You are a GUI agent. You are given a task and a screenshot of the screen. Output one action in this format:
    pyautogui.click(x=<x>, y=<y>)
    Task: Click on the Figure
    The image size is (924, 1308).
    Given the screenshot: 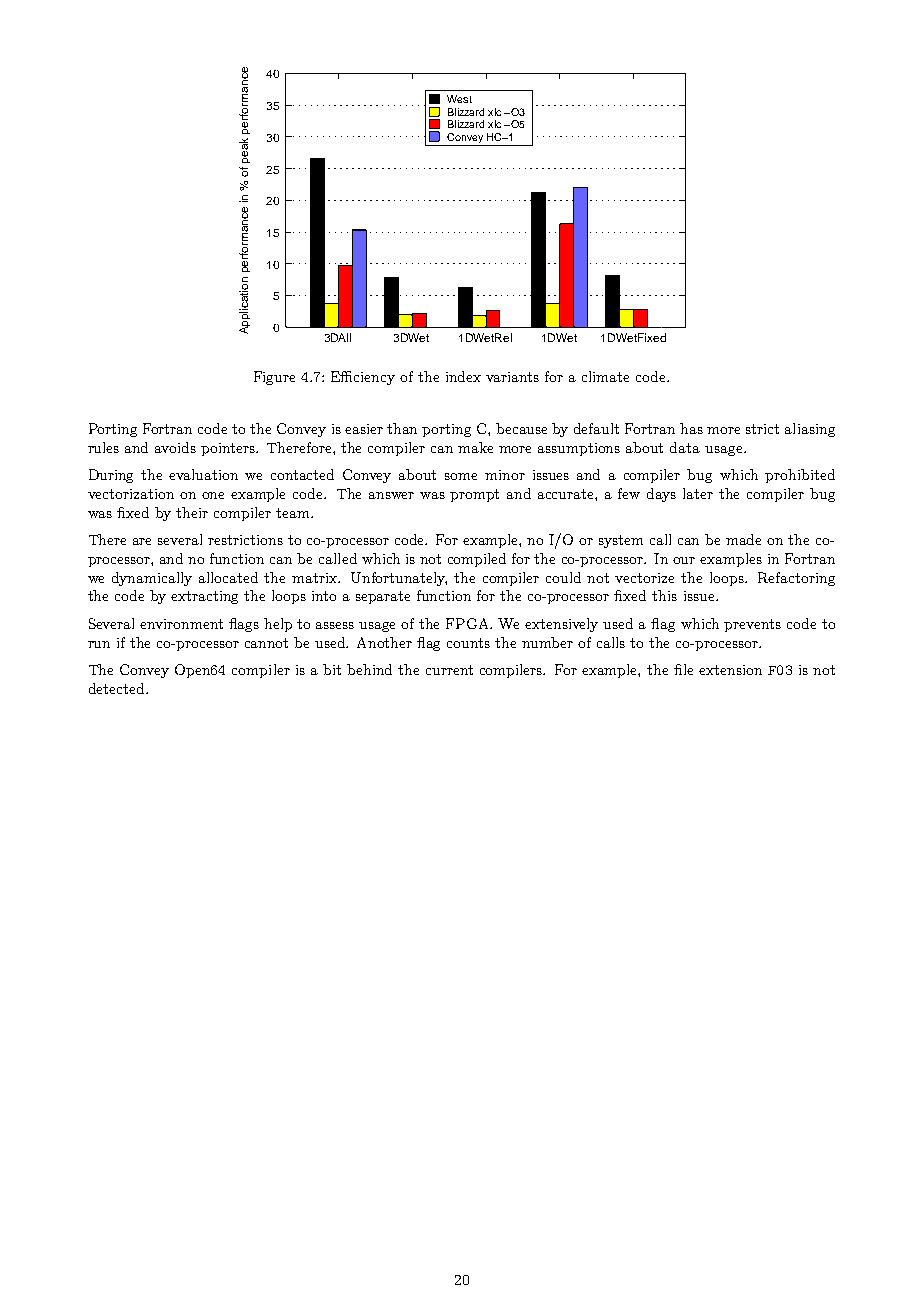 What is the action you would take?
    pyautogui.click(x=274, y=378)
